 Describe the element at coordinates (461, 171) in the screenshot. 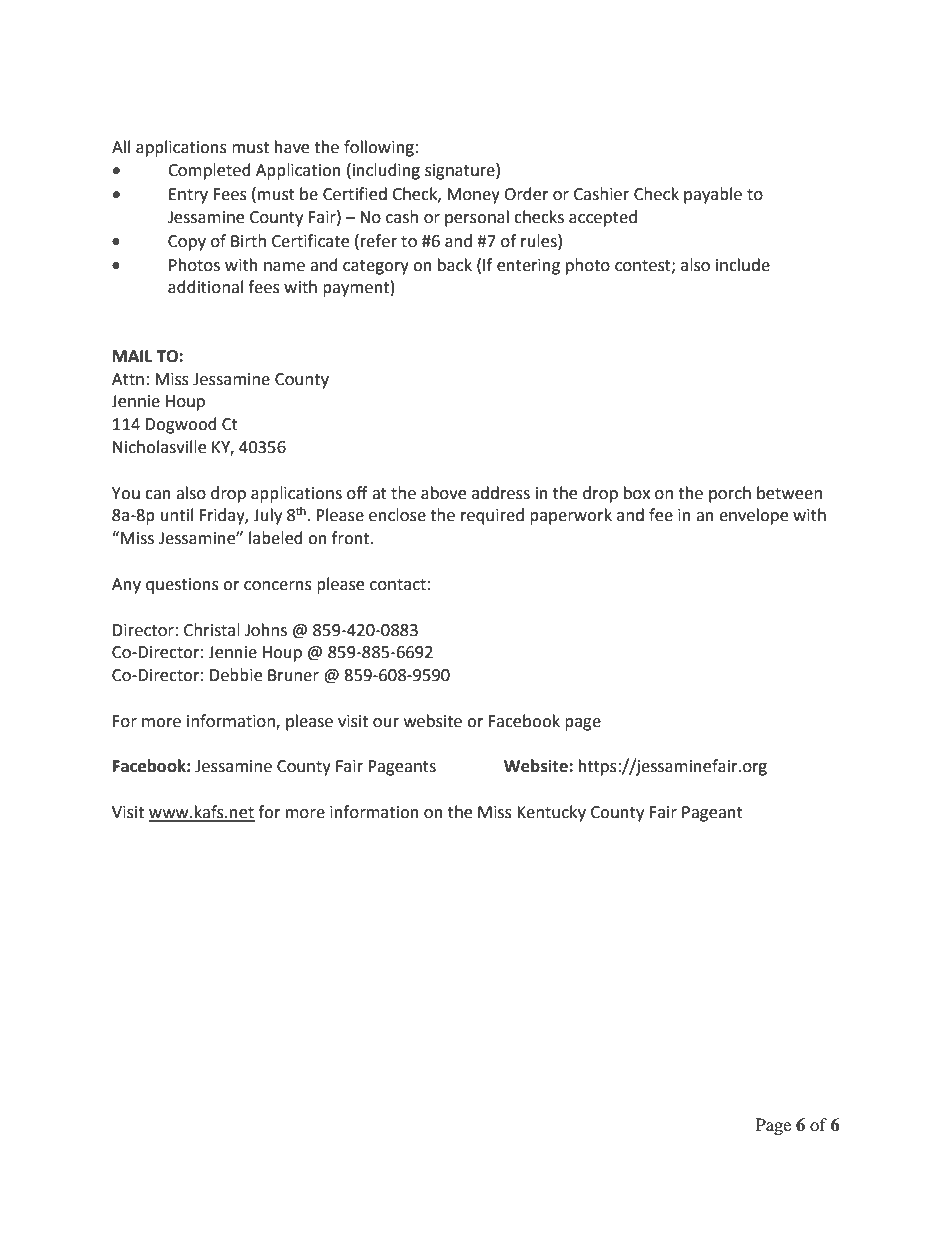

I see `signature` at that location.
